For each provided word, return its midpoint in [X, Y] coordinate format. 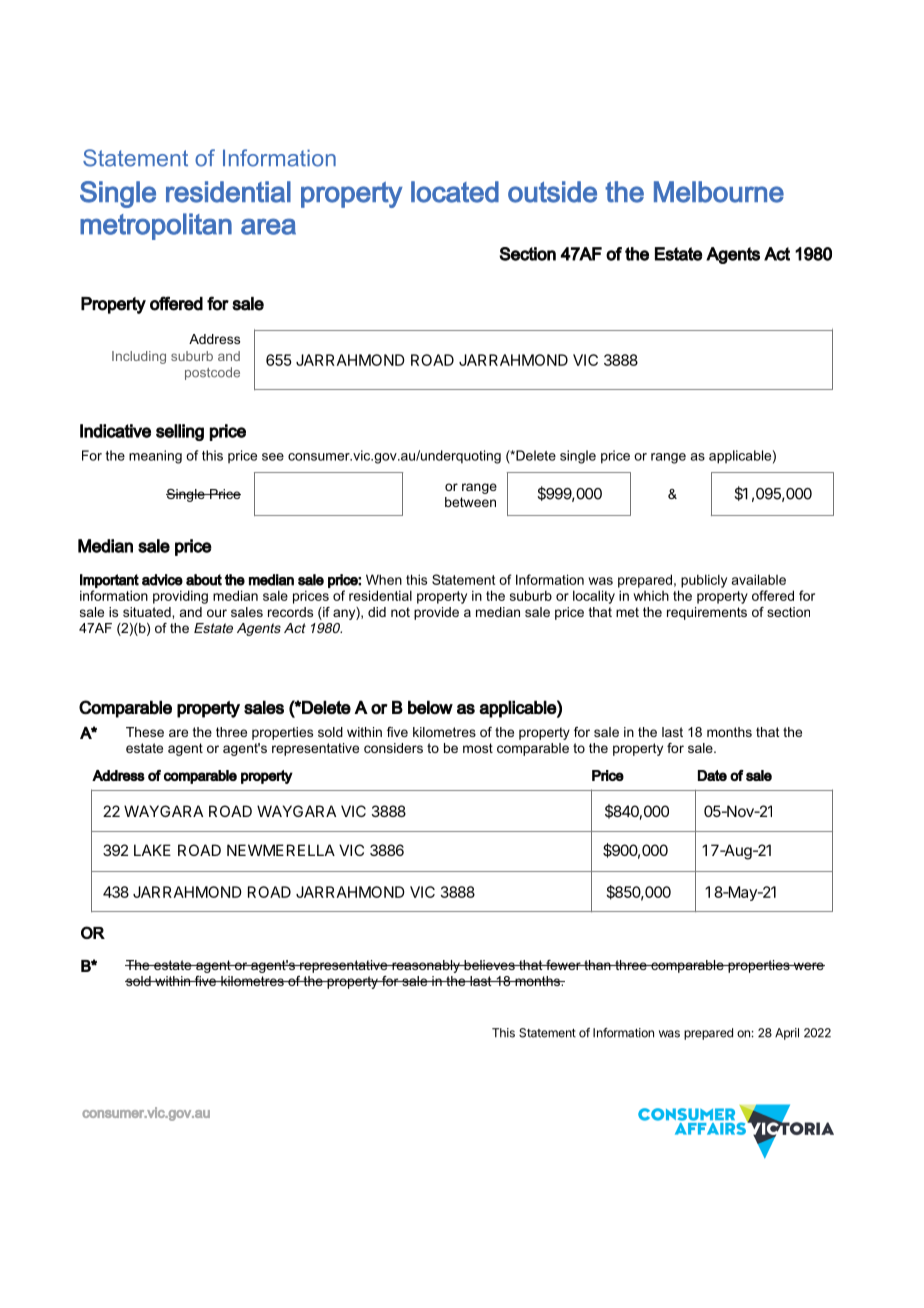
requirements [707, 613]
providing [180, 597]
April [787, 1034]
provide [436, 613]
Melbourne [719, 192]
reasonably [426, 966]
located [455, 192]
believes [489, 965]
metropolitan [156, 226]
